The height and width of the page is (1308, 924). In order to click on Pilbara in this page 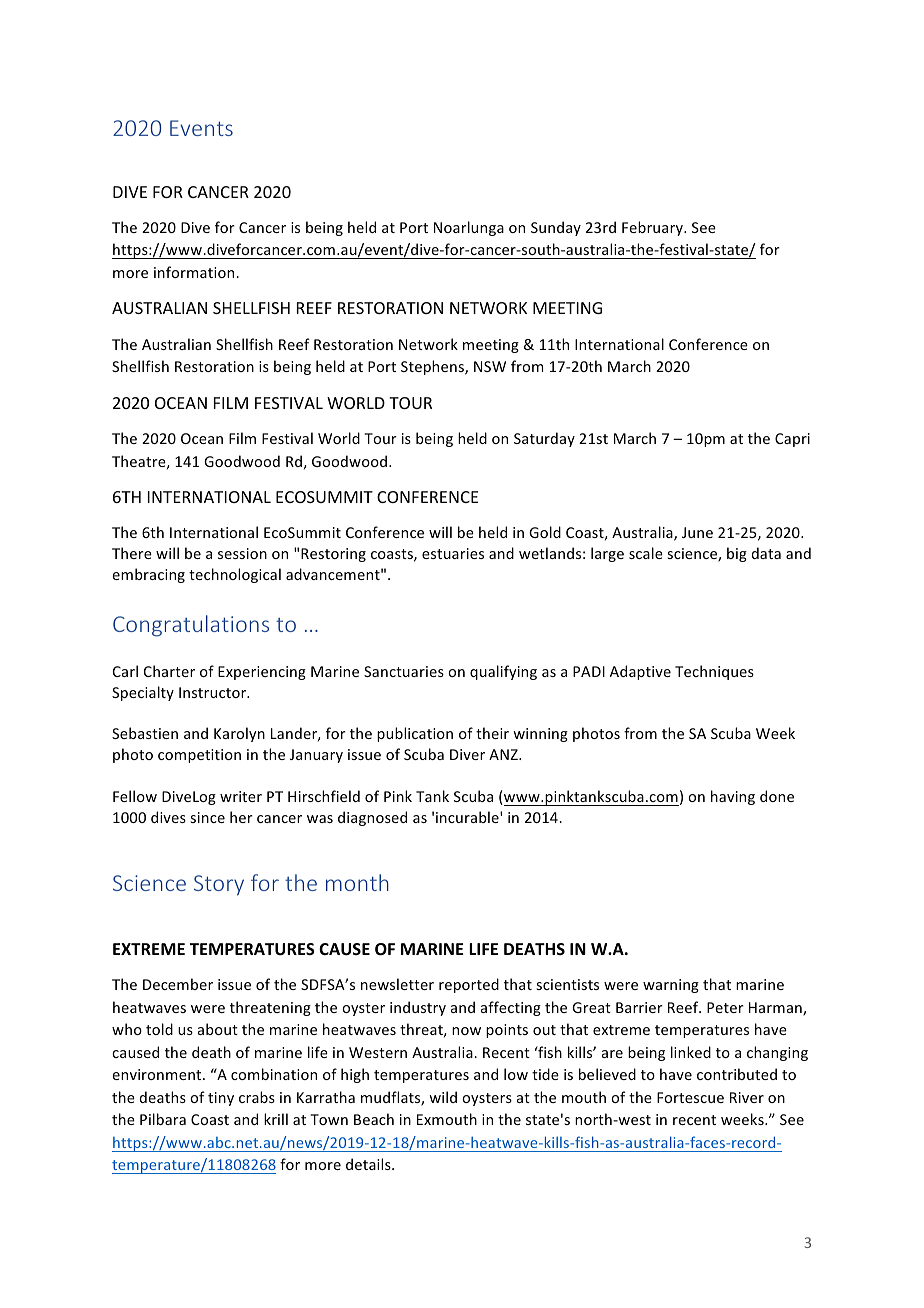, I will do `click(163, 1119)`.
